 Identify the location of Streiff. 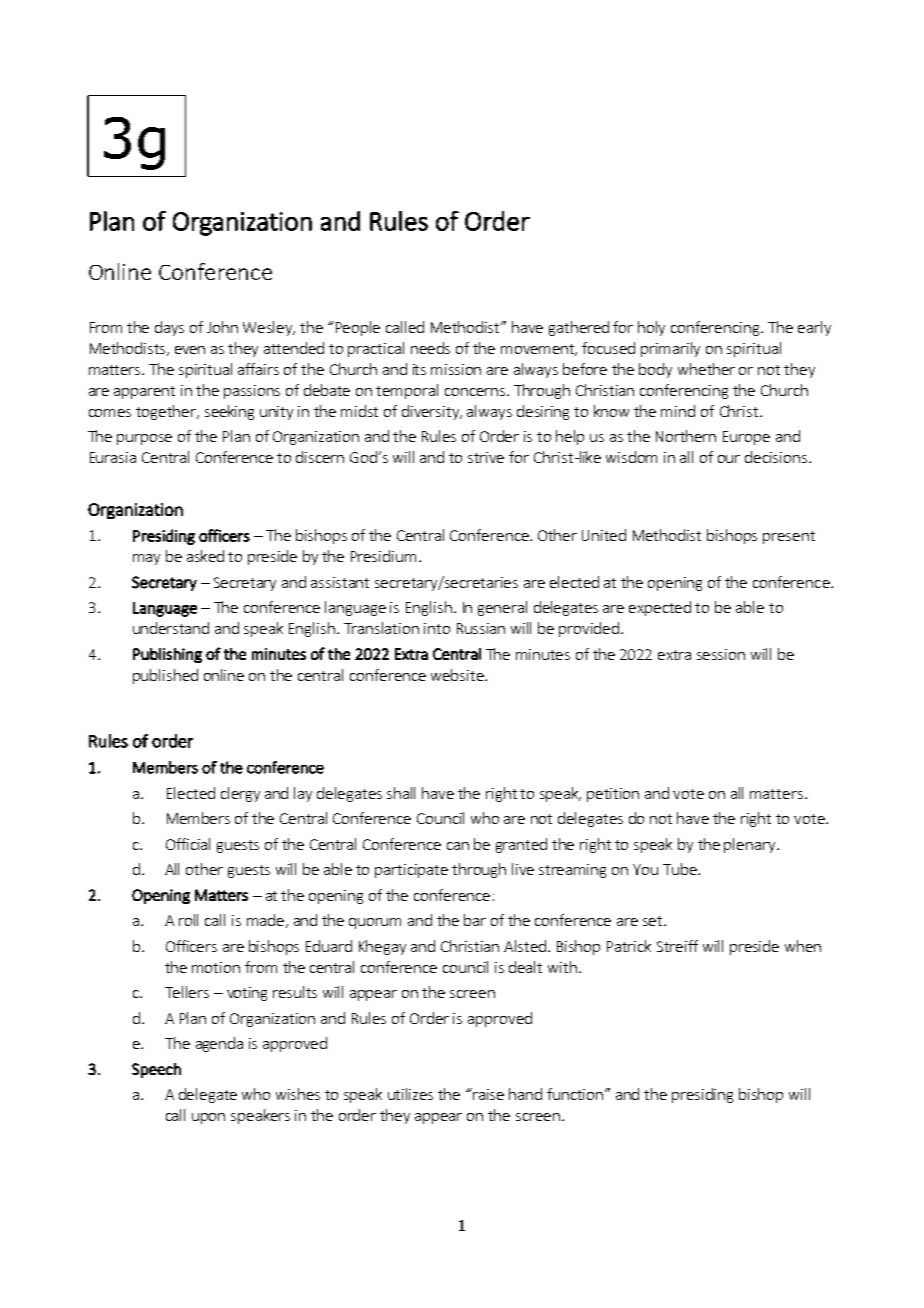
(677, 946).
